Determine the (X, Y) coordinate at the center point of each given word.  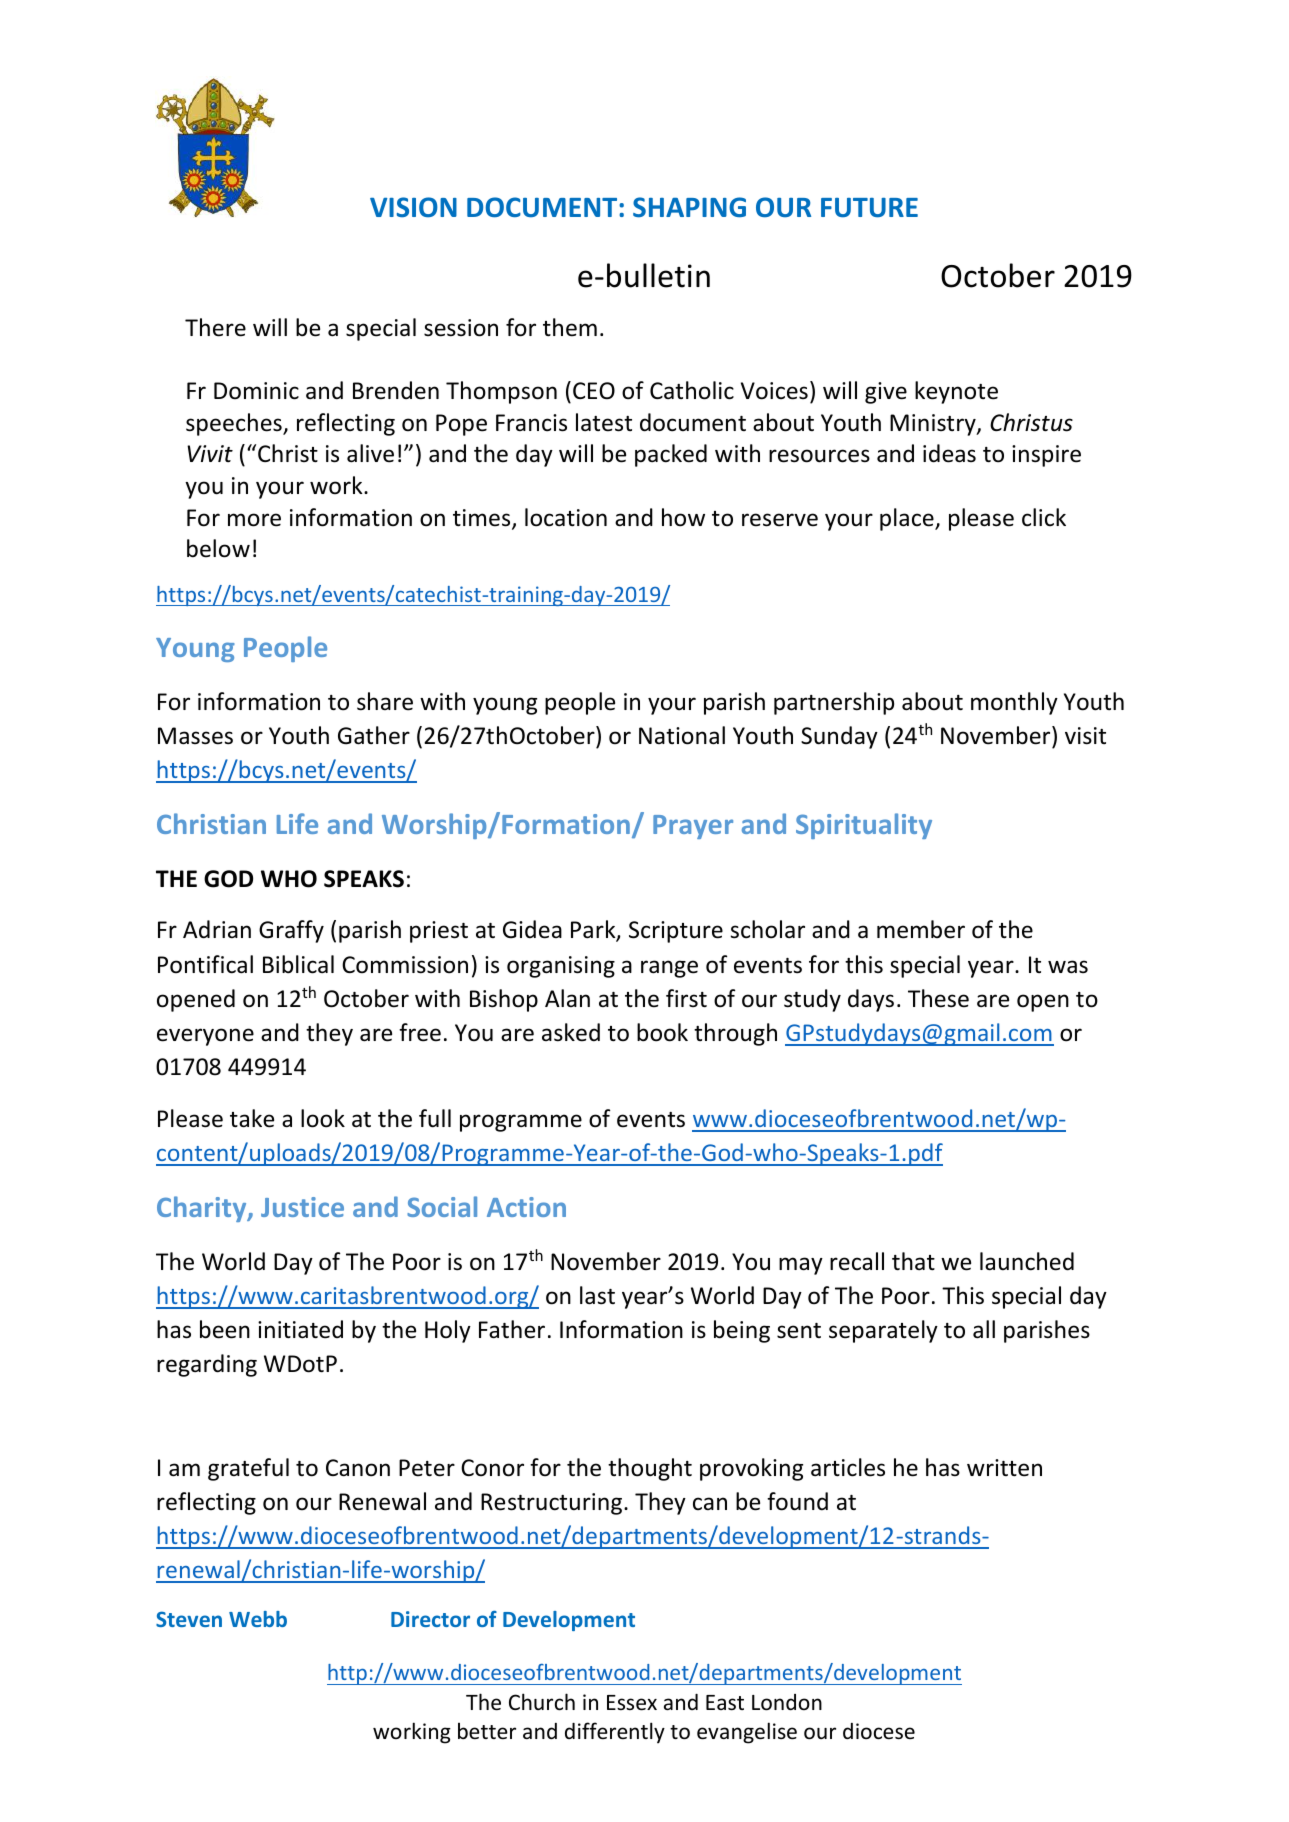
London (787, 1702)
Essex (632, 1703)
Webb (258, 1619)
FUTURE (869, 208)
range (669, 969)
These (938, 998)
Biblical (298, 964)
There (215, 327)
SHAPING (689, 207)
